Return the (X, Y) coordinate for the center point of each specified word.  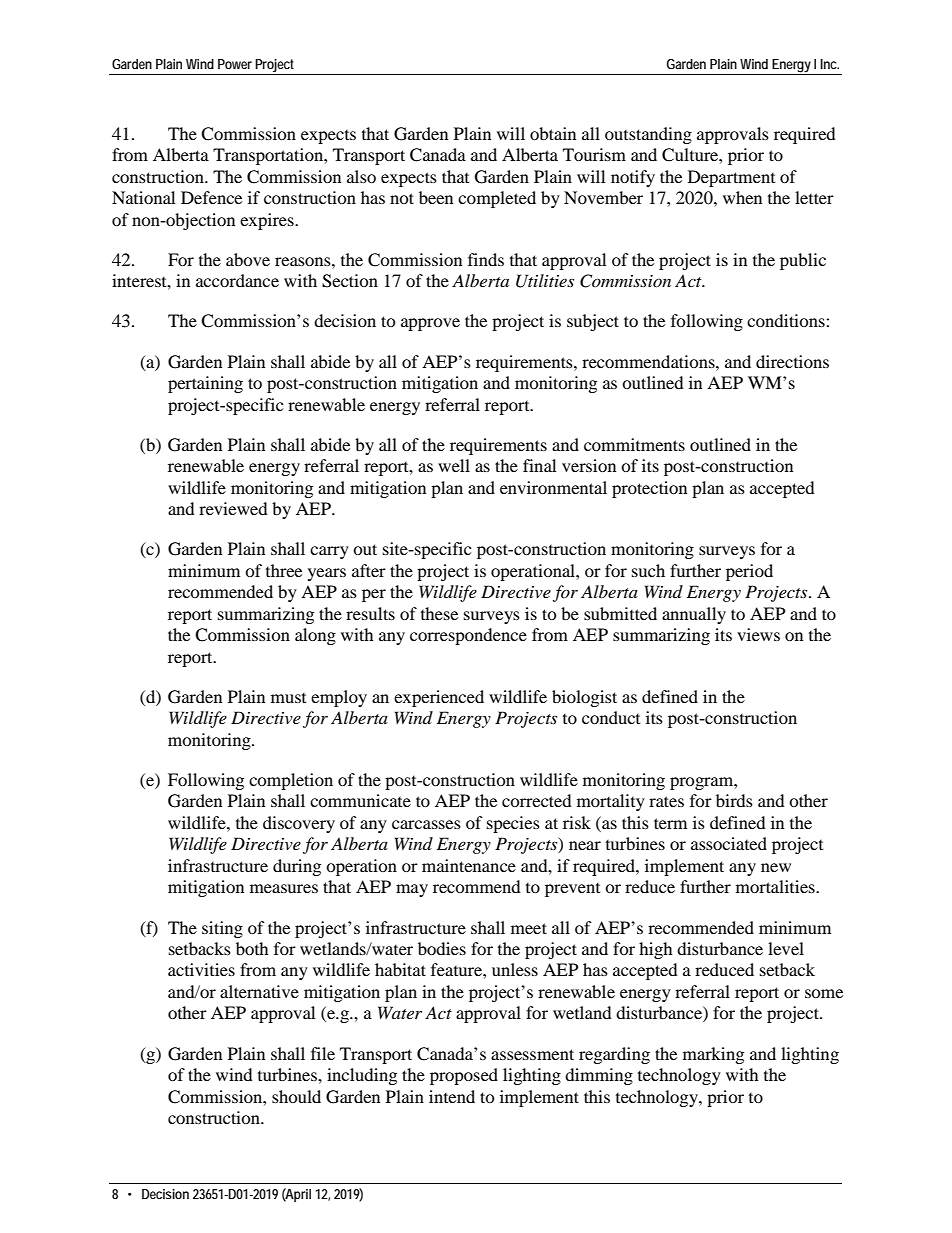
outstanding (648, 135)
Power (235, 64)
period (749, 572)
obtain (553, 133)
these (439, 613)
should (296, 1096)
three (284, 570)
